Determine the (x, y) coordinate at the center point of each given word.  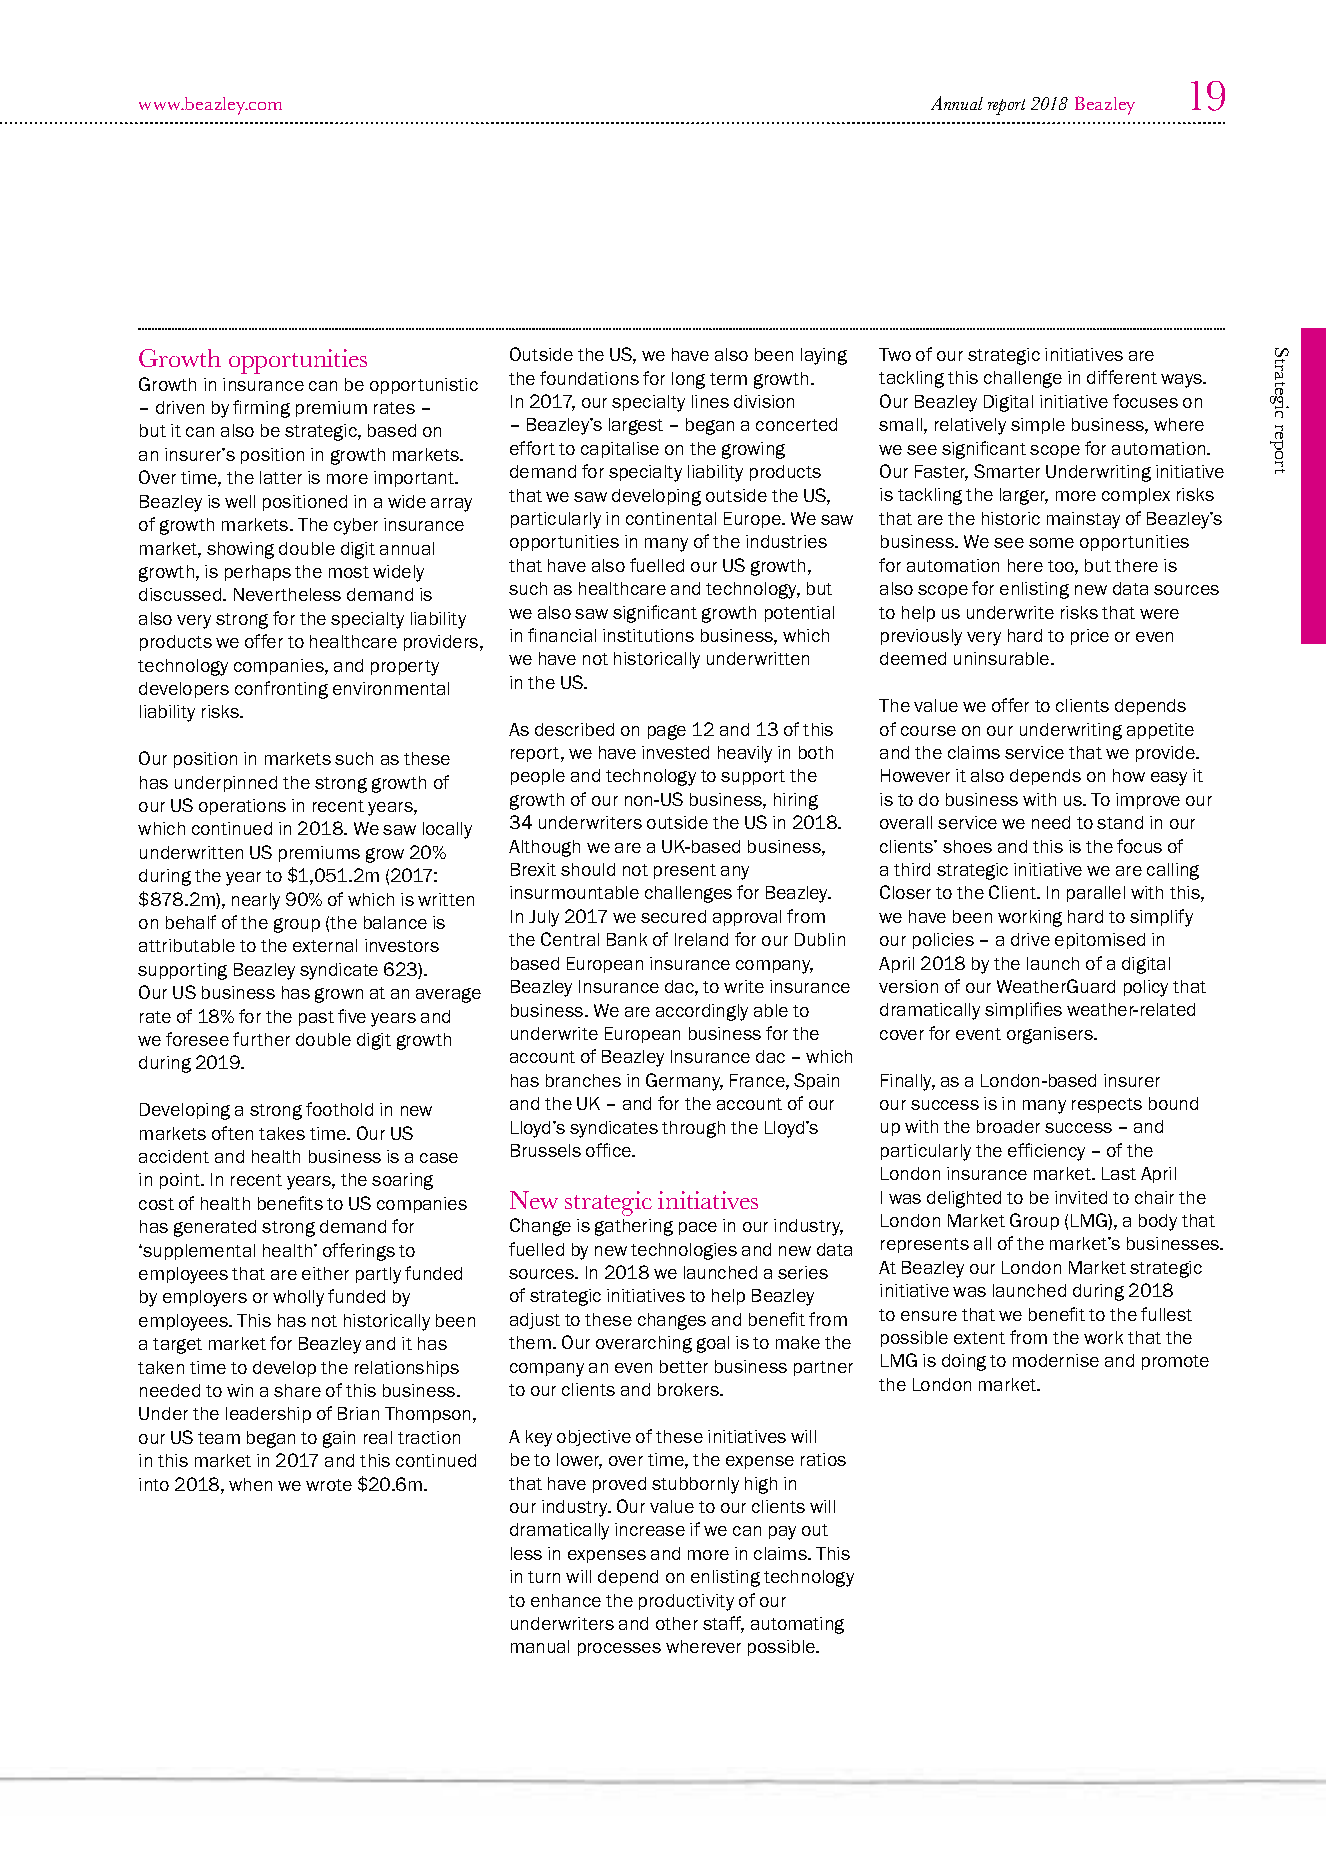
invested (675, 752)
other (677, 1623)
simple (1038, 426)
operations (242, 807)
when (250, 1484)
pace (698, 1228)
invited (1081, 1197)
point (181, 1181)
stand (1120, 822)
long (688, 380)
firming (261, 409)
